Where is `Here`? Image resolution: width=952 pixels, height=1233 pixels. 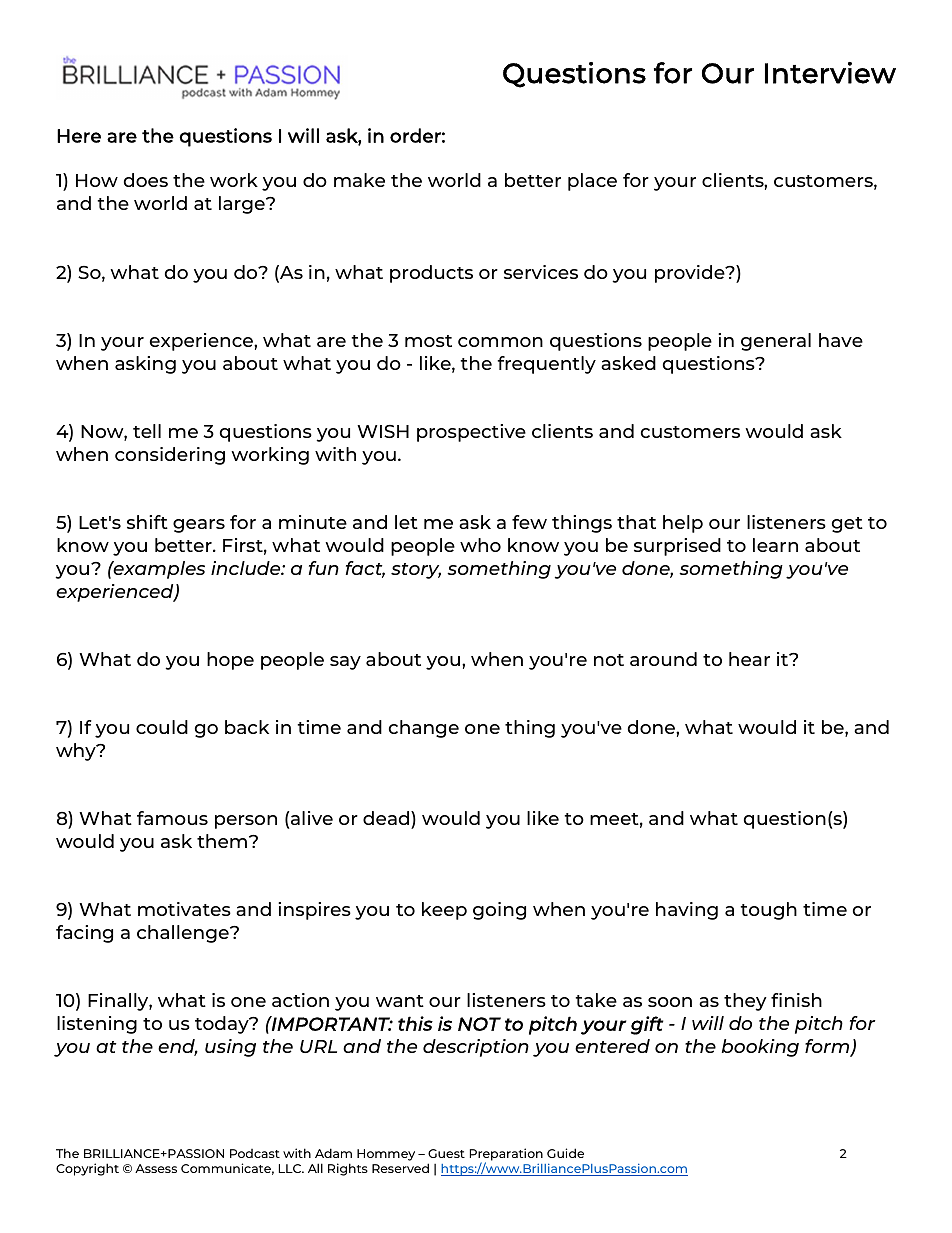
Here is located at coordinates (79, 136).
